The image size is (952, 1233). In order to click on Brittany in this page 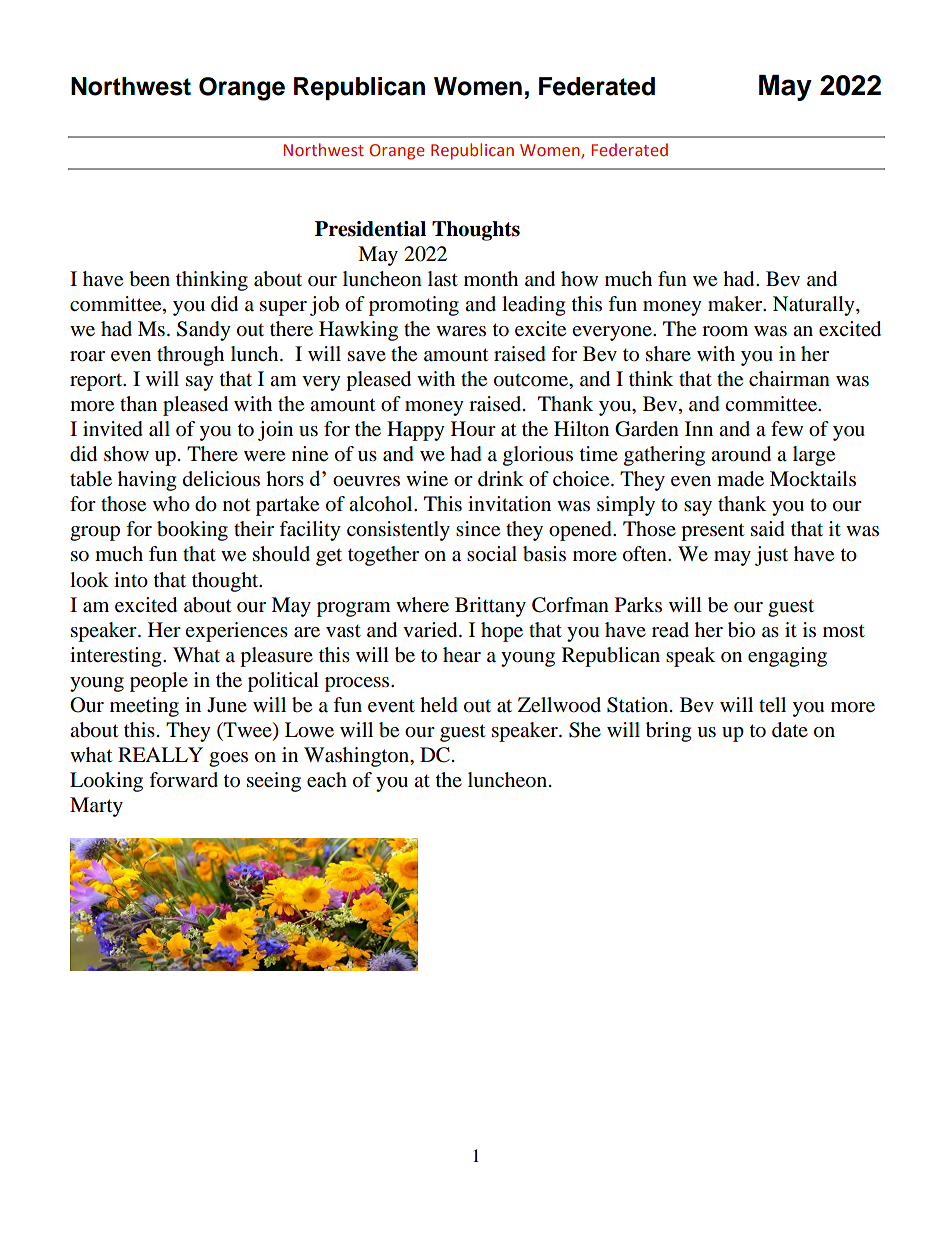, I will do `click(490, 607)`.
